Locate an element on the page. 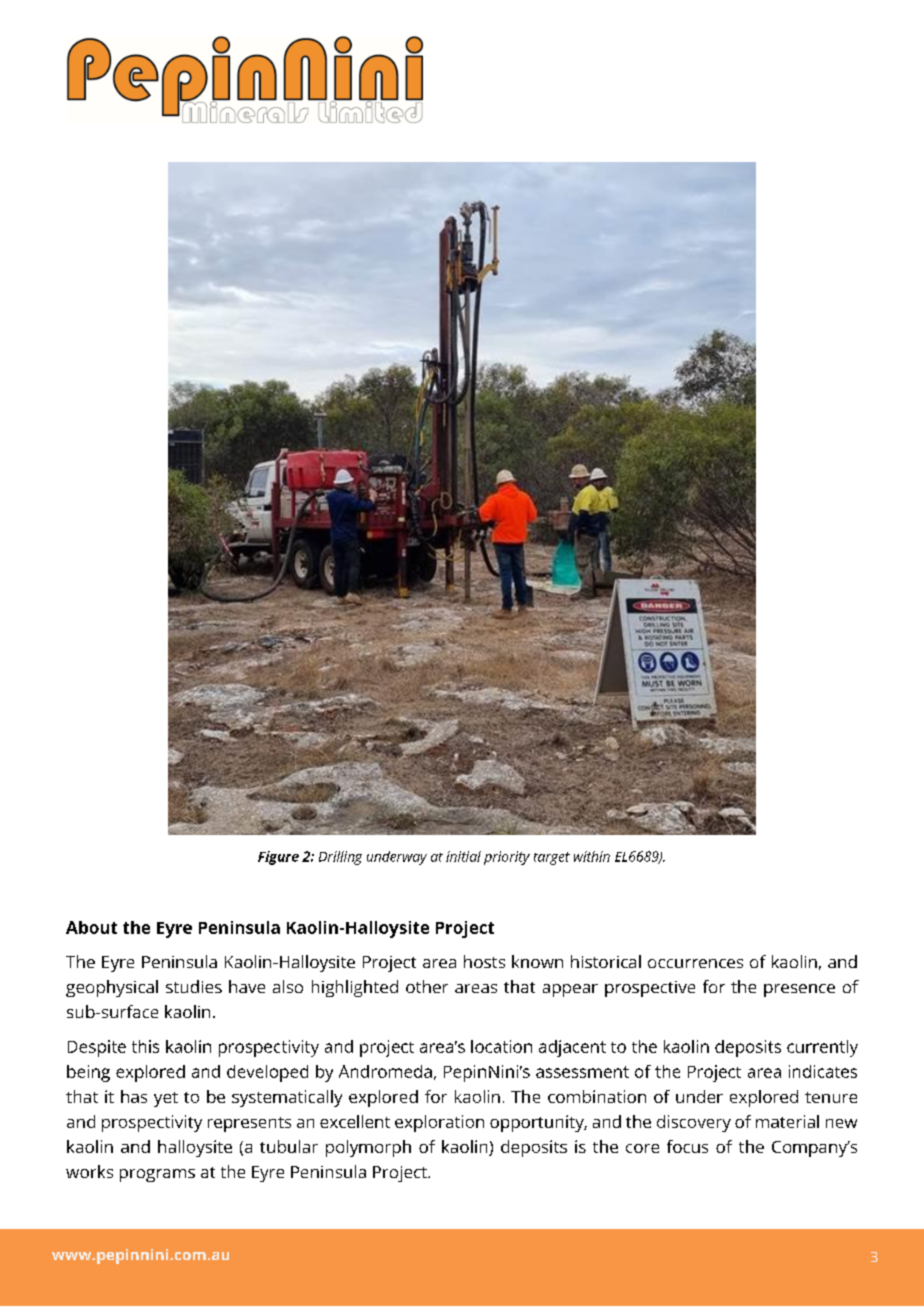 Image resolution: width=924 pixels, height=1307 pixels. presence is located at coordinates (799, 990).
